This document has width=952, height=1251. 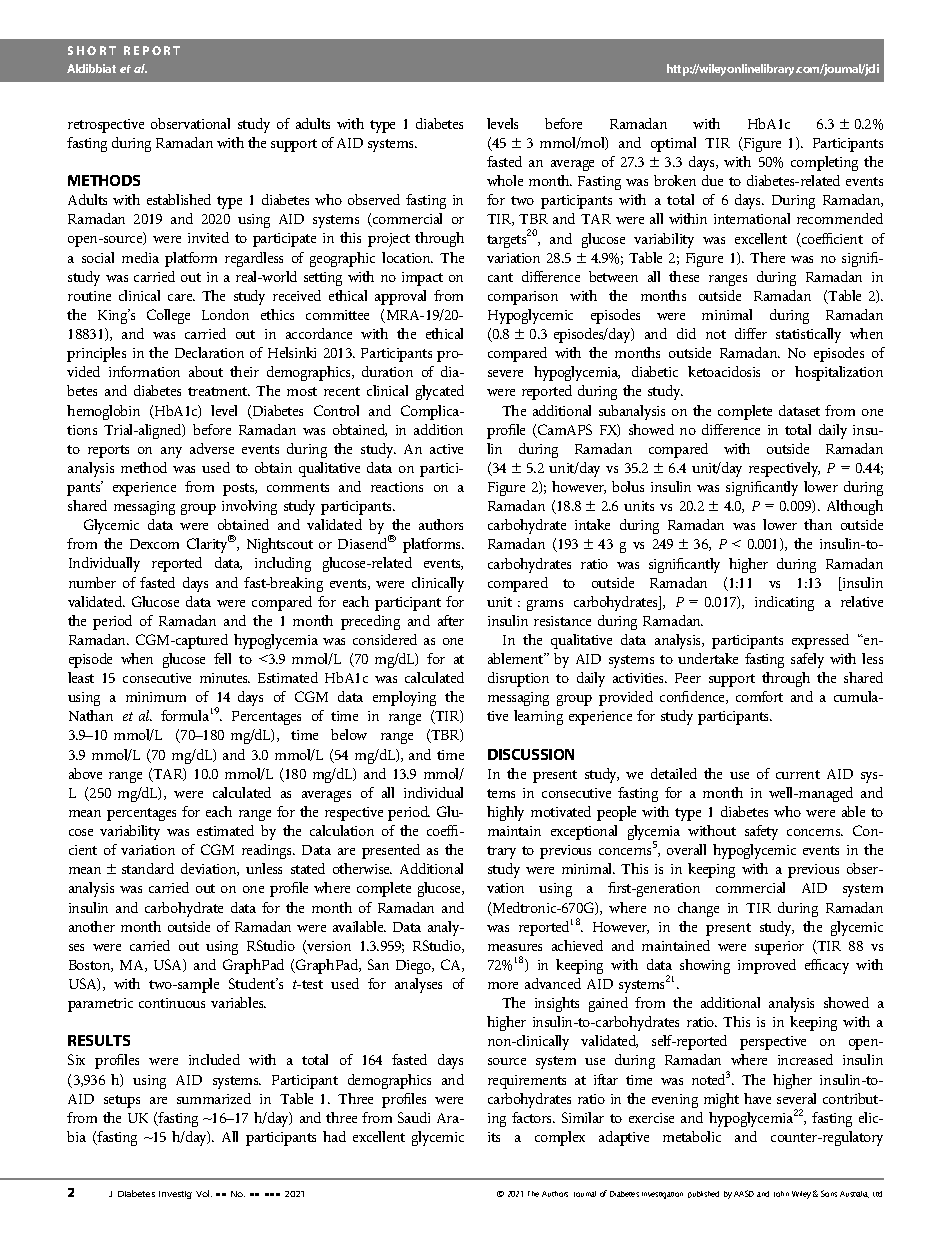 What do you see at coordinates (206, 371) in the document?
I see `about` at bounding box center [206, 371].
